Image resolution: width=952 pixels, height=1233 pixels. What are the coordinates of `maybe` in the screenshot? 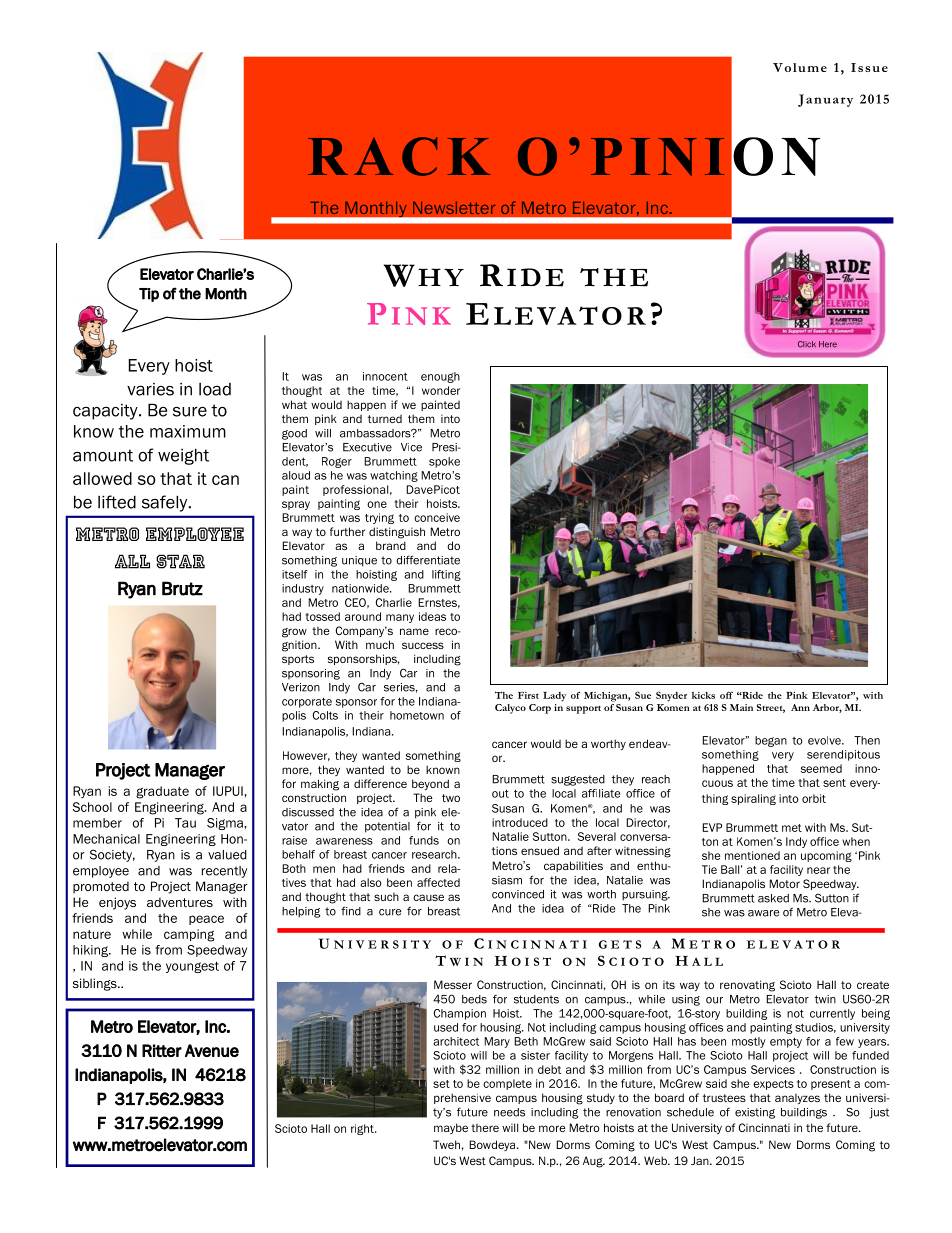 It's located at (451, 1128).
